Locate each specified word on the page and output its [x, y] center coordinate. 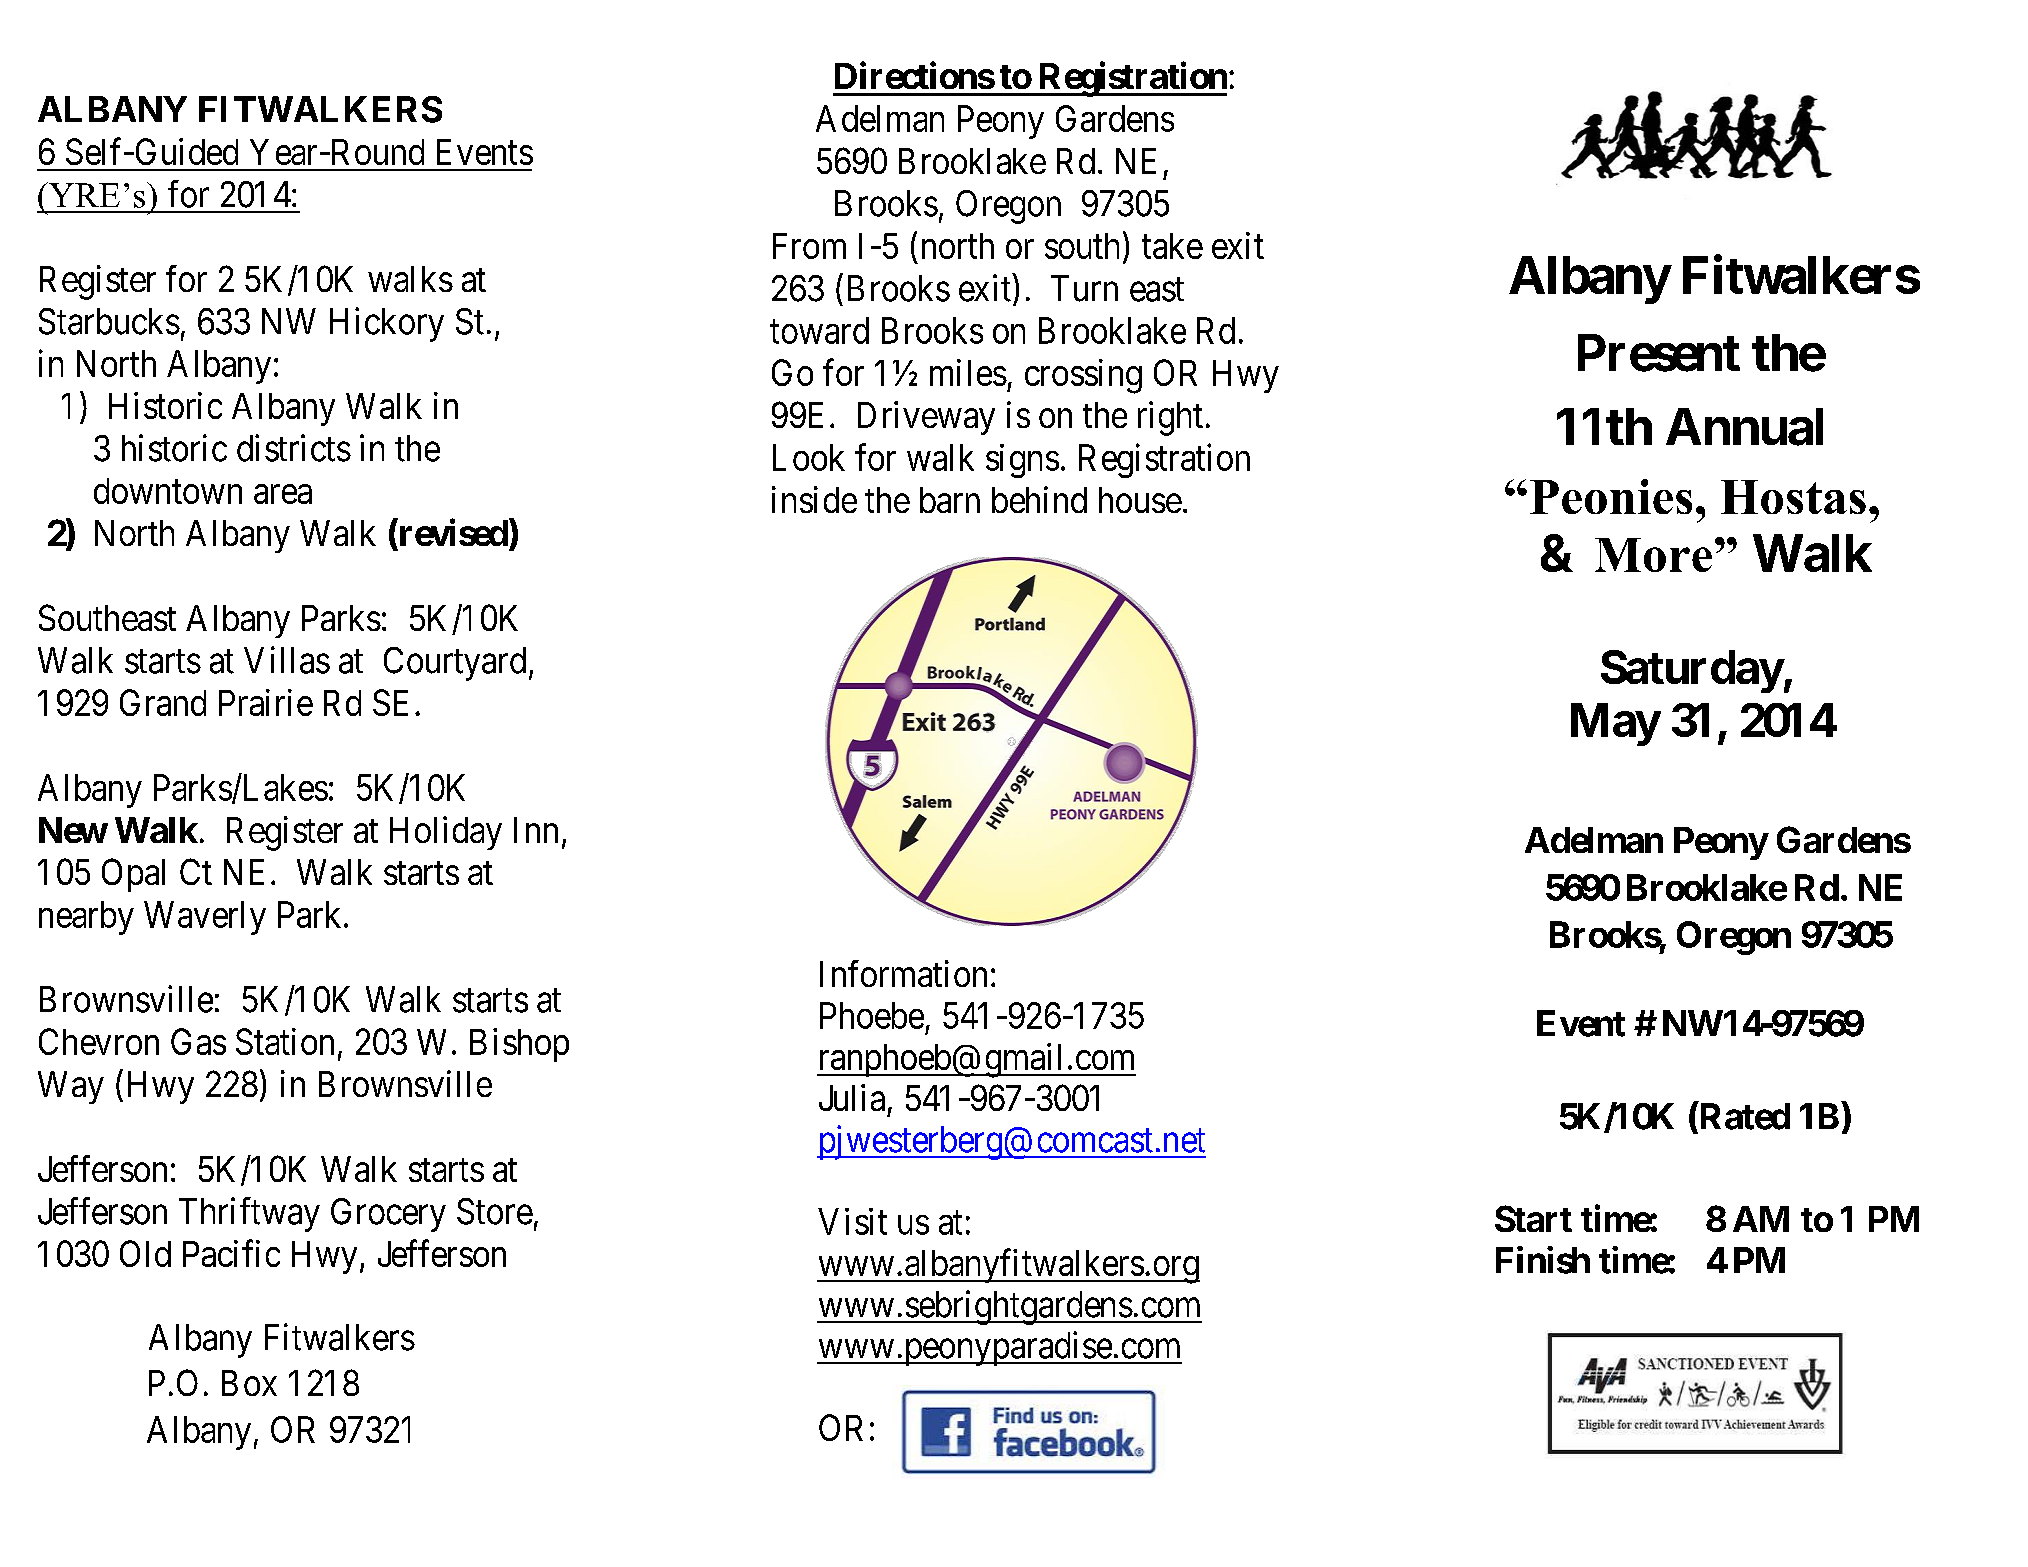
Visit [852, 1221]
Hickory [387, 324]
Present [1659, 353]
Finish [1543, 1260]
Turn [1084, 288]
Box [249, 1383]
